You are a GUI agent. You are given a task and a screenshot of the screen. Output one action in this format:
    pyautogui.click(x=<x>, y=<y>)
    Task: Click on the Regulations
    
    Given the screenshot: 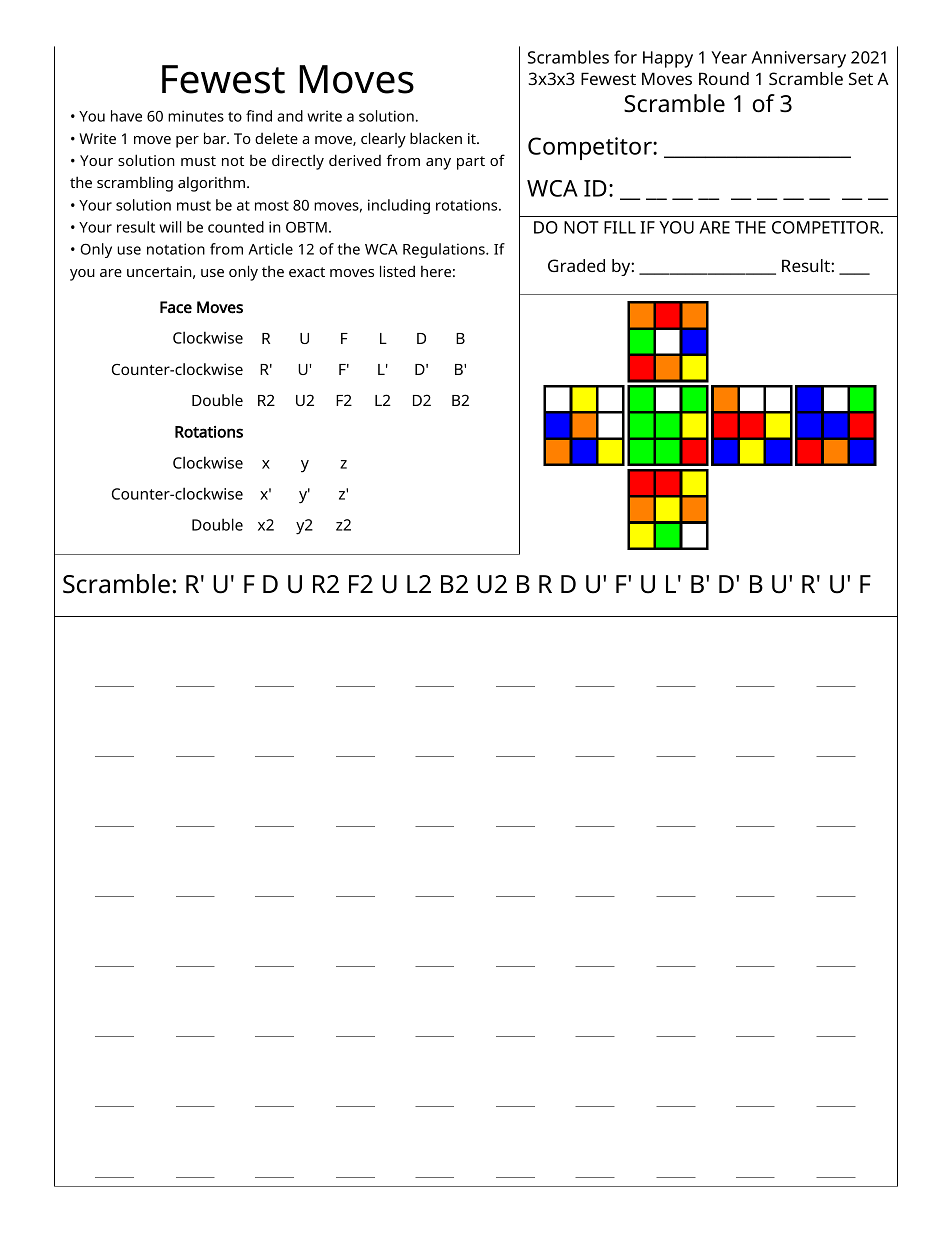 What is the action you would take?
    pyautogui.click(x=445, y=250)
